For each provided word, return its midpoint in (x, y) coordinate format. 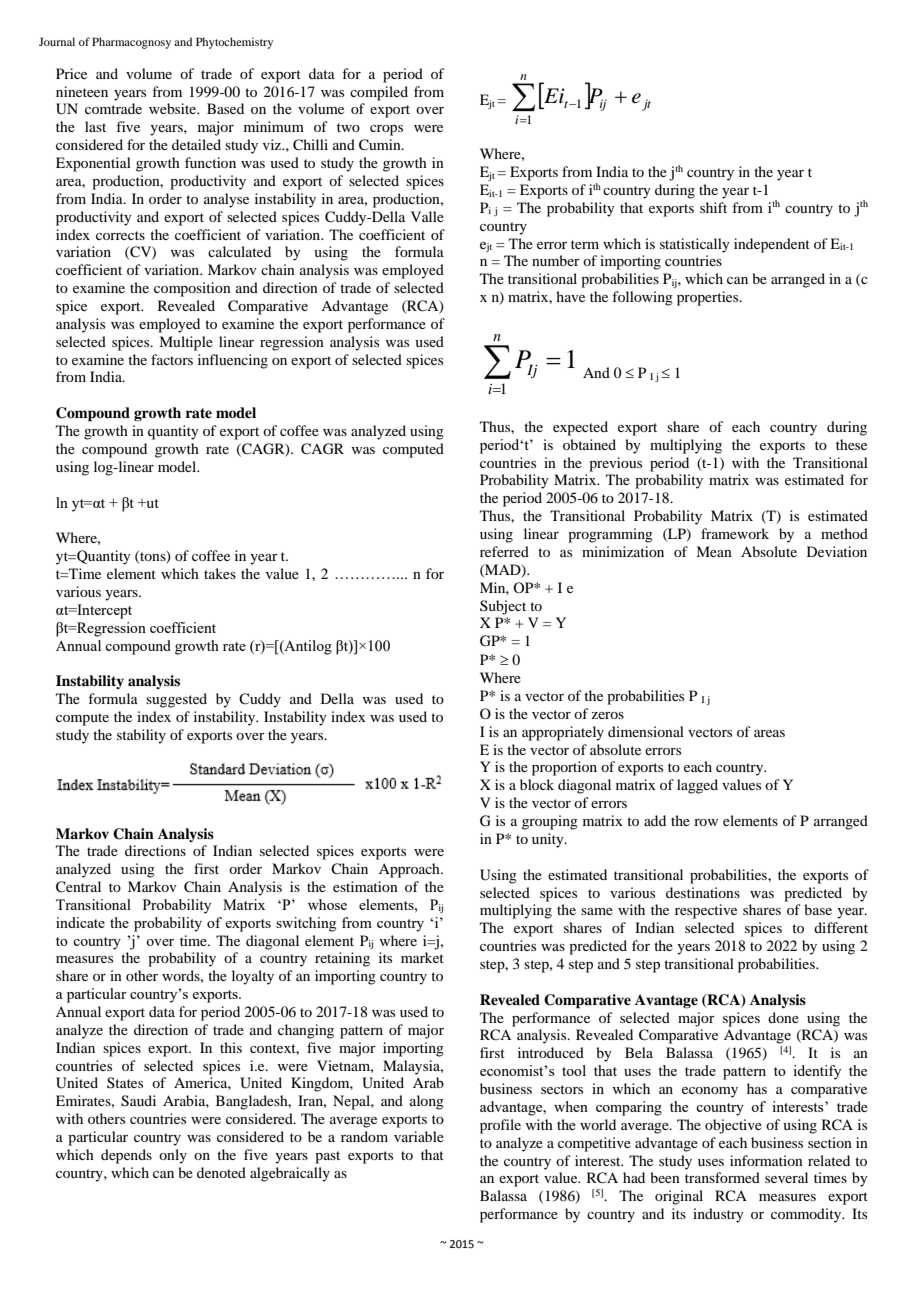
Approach (410, 870)
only (173, 1156)
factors (172, 359)
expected (580, 428)
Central (78, 887)
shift (713, 207)
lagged (697, 786)
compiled (379, 93)
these (851, 444)
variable (419, 1136)
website (174, 108)
